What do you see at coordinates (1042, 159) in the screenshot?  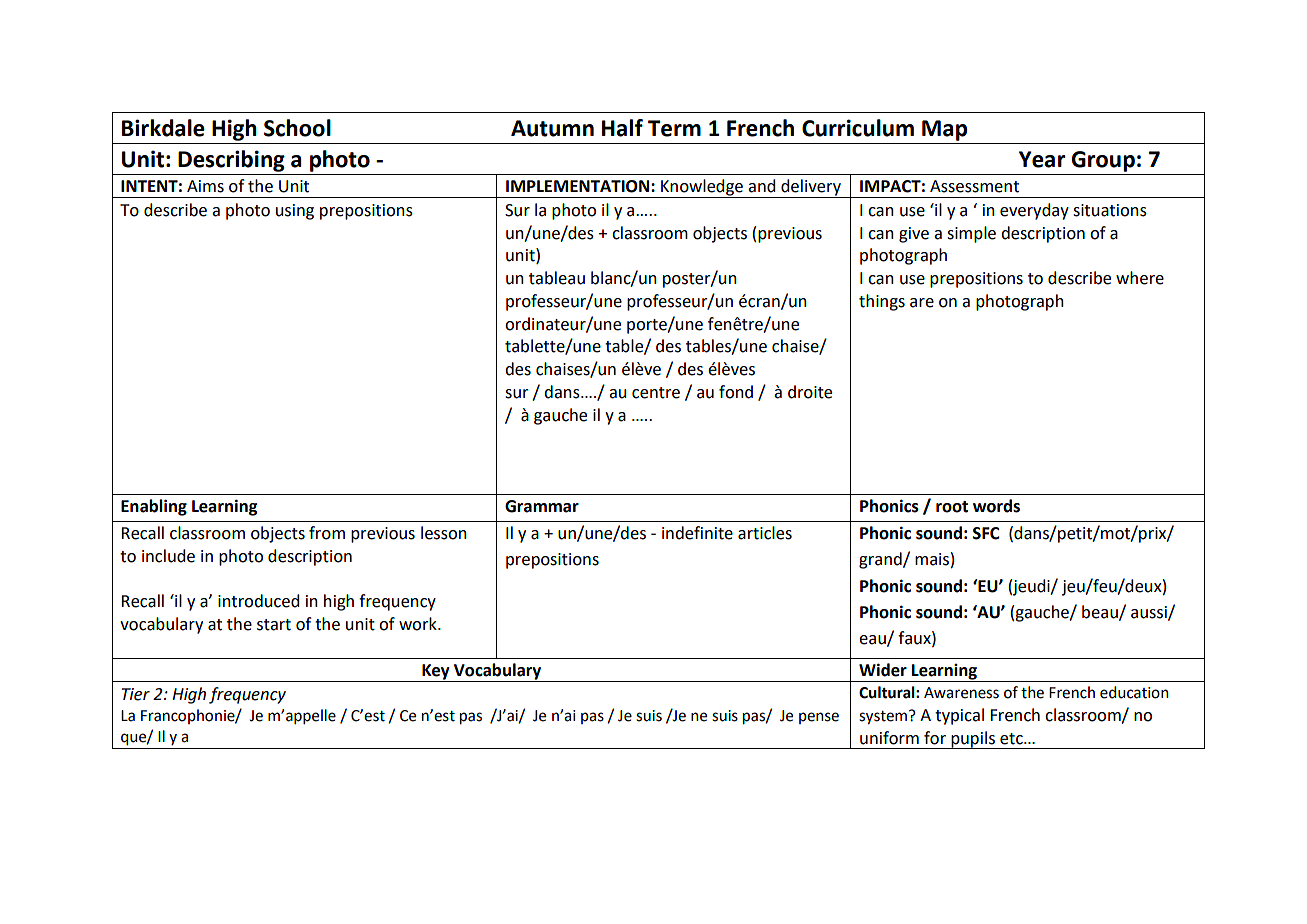 I see `Year` at bounding box center [1042, 159].
